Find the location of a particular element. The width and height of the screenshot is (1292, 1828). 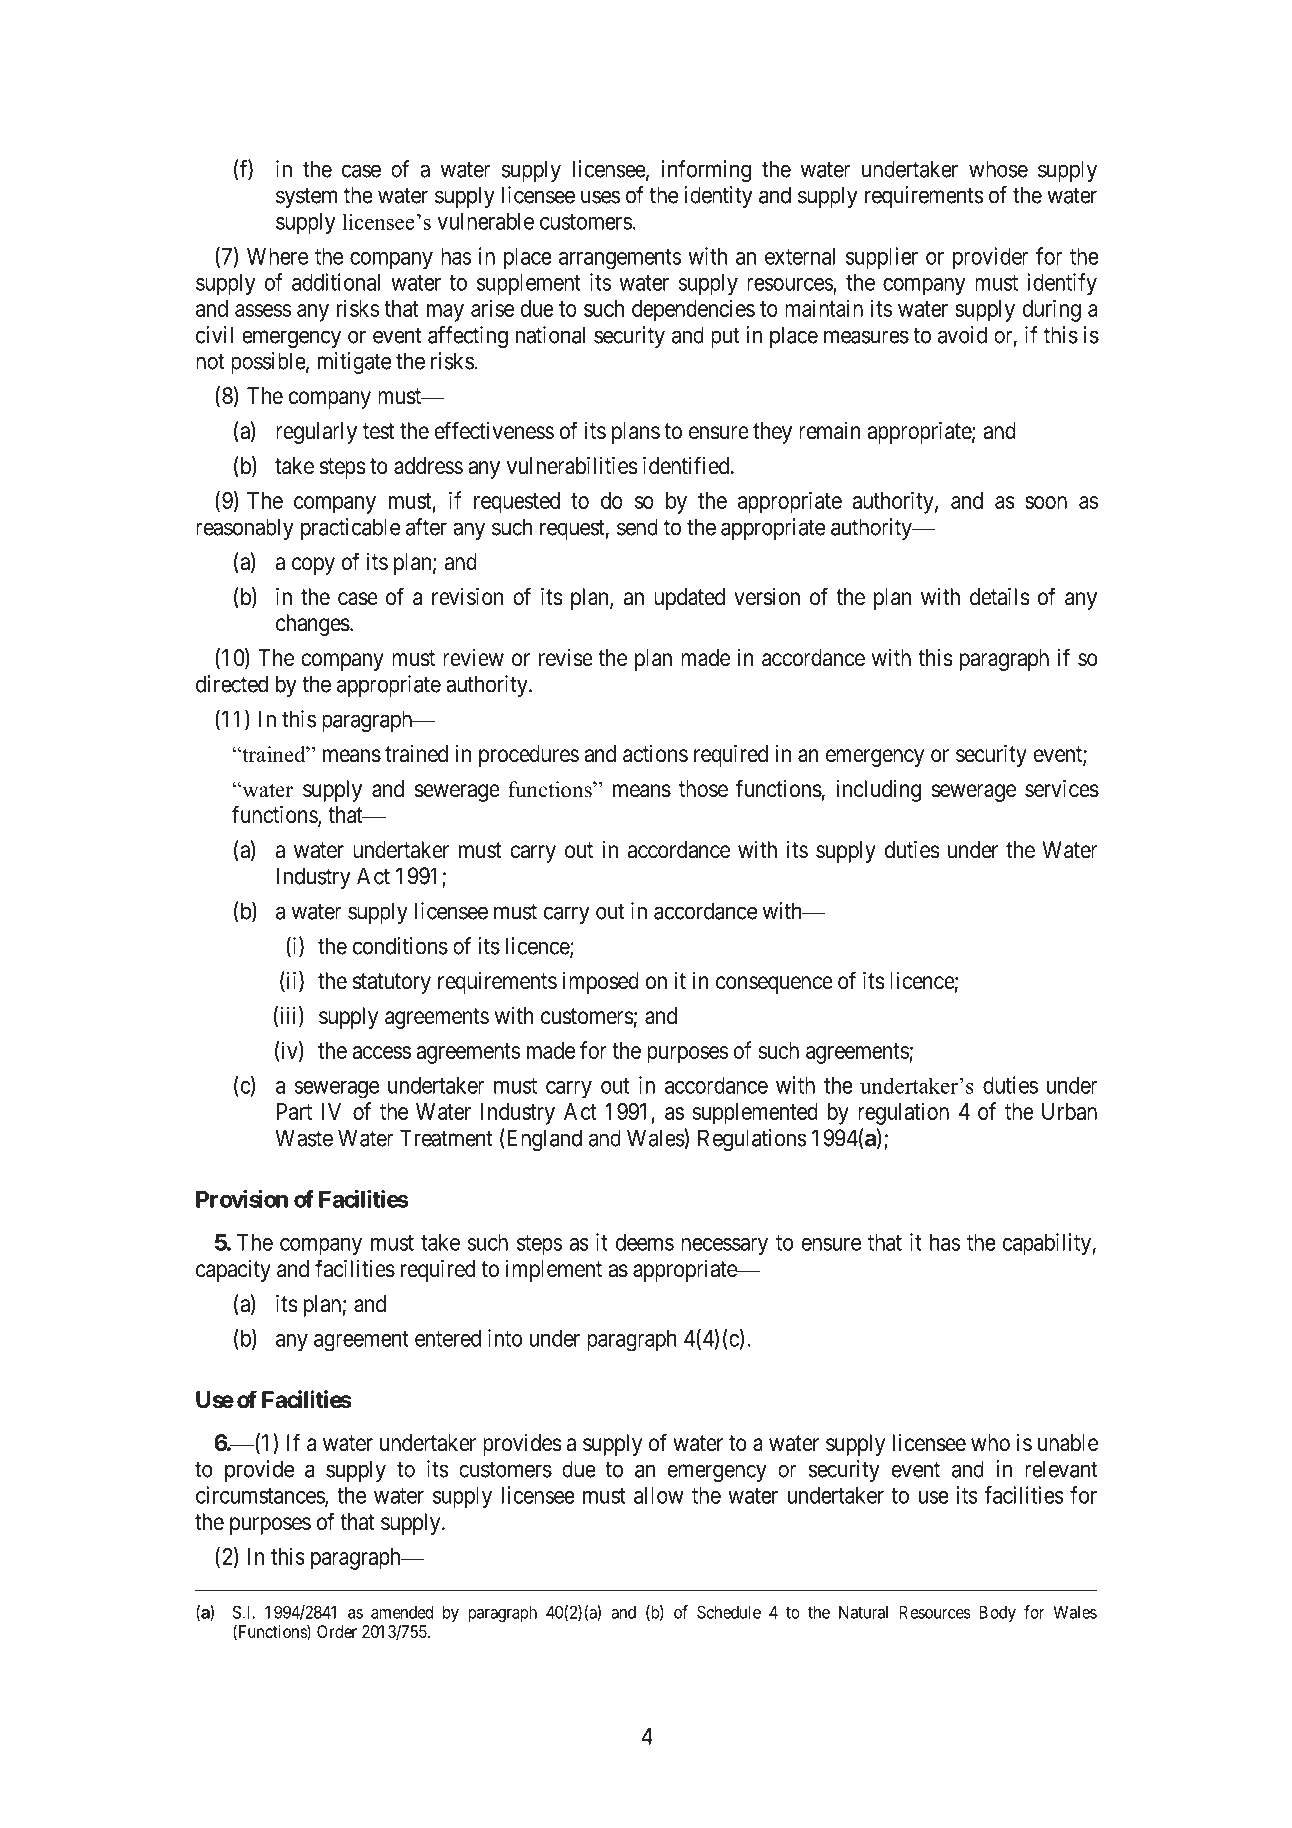

conditions is located at coordinates (400, 946).
